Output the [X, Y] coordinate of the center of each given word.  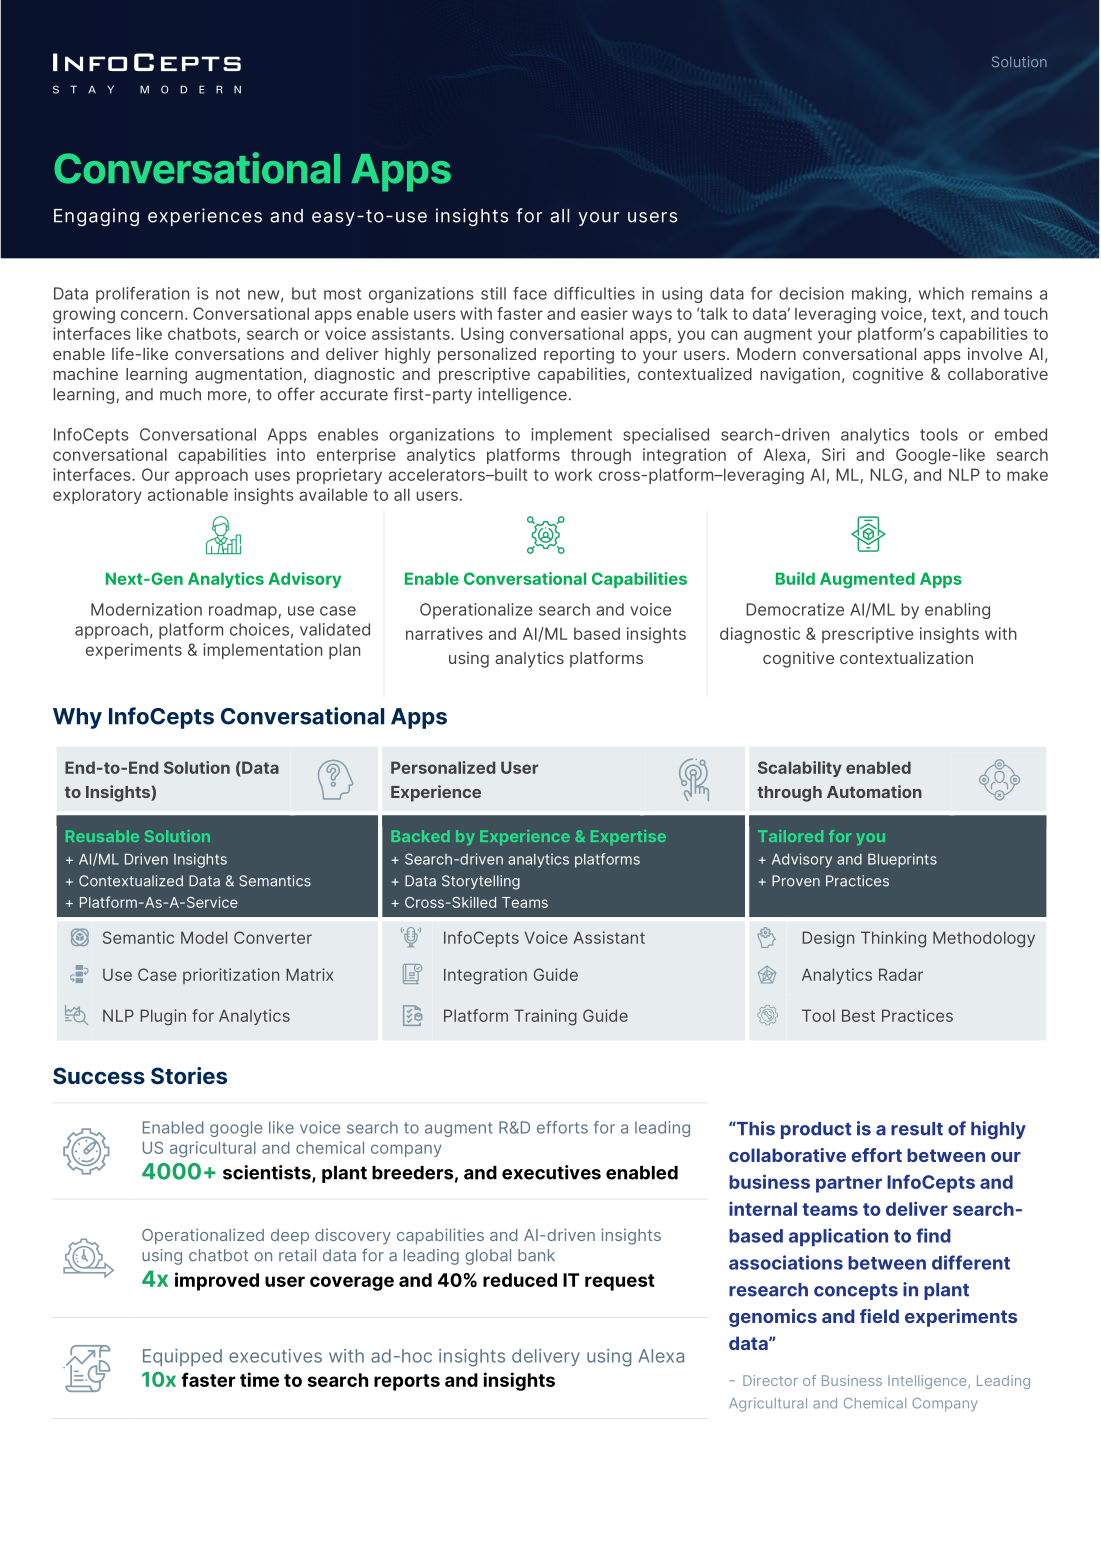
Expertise [628, 837]
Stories [189, 1075]
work [573, 474]
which [941, 293]
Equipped [182, 1357]
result [917, 1129]
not [228, 294]
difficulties [594, 293]
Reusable [102, 836]
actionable [188, 494]
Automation [874, 791]
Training [545, 1017]
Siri [833, 454]
